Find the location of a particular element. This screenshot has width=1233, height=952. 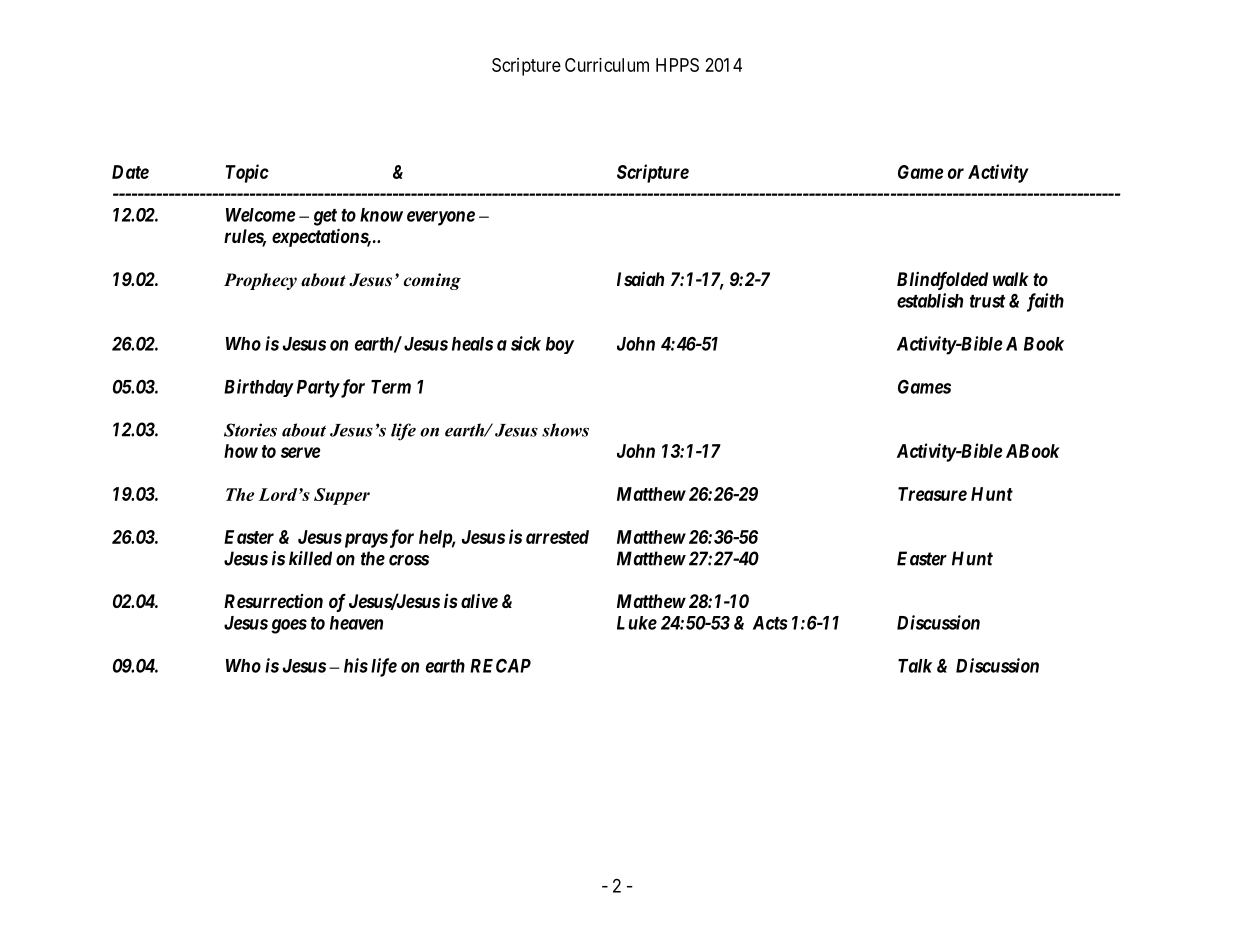

Isaiah is located at coordinates (640, 279).
